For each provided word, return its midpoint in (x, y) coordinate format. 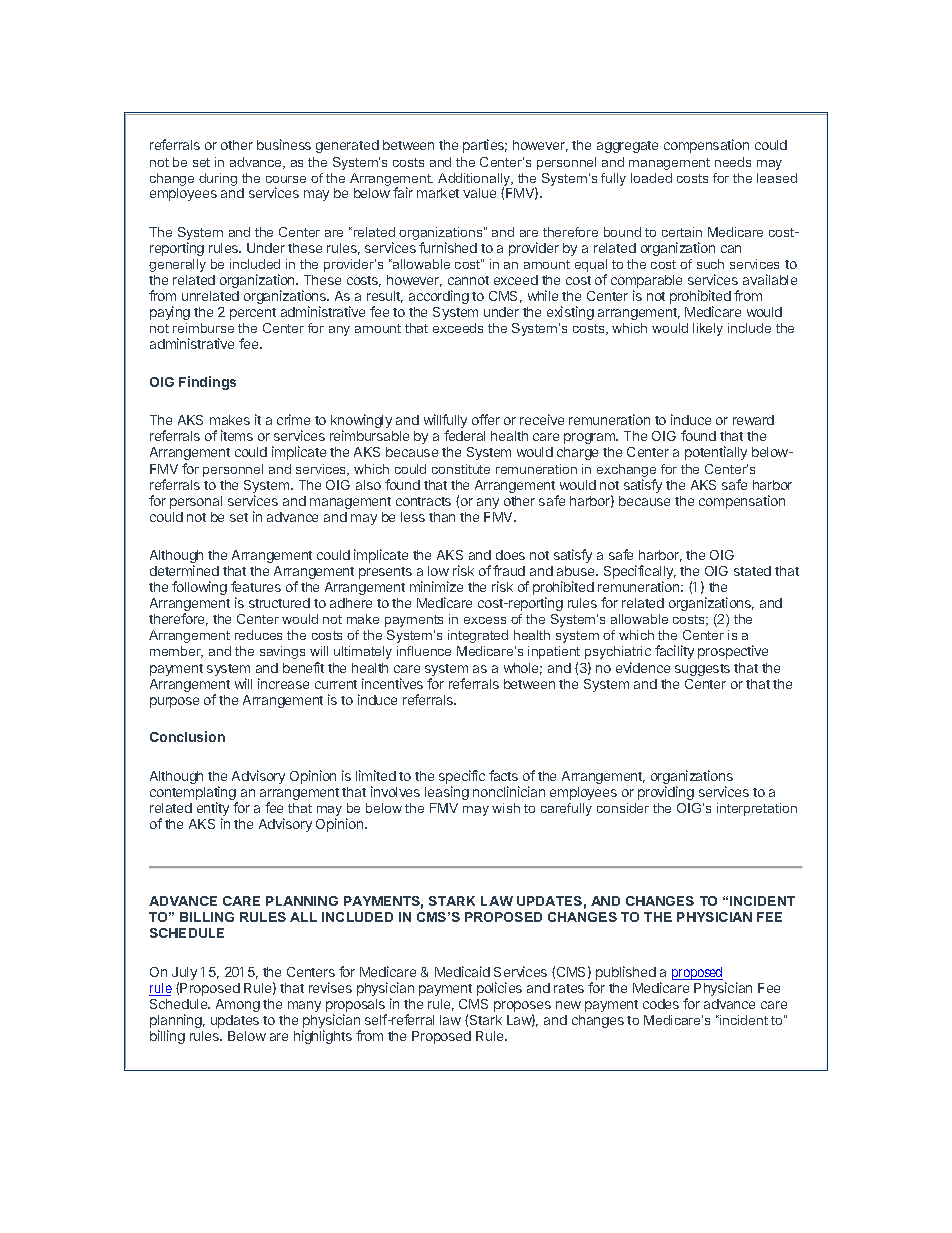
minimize (436, 586)
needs (733, 162)
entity (213, 810)
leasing (447, 793)
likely (708, 329)
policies (499, 989)
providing (666, 793)
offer (486, 419)
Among (238, 1005)
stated (752, 571)
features (256, 586)
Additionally (475, 181)
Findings (207, 383)
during (218, 179)
